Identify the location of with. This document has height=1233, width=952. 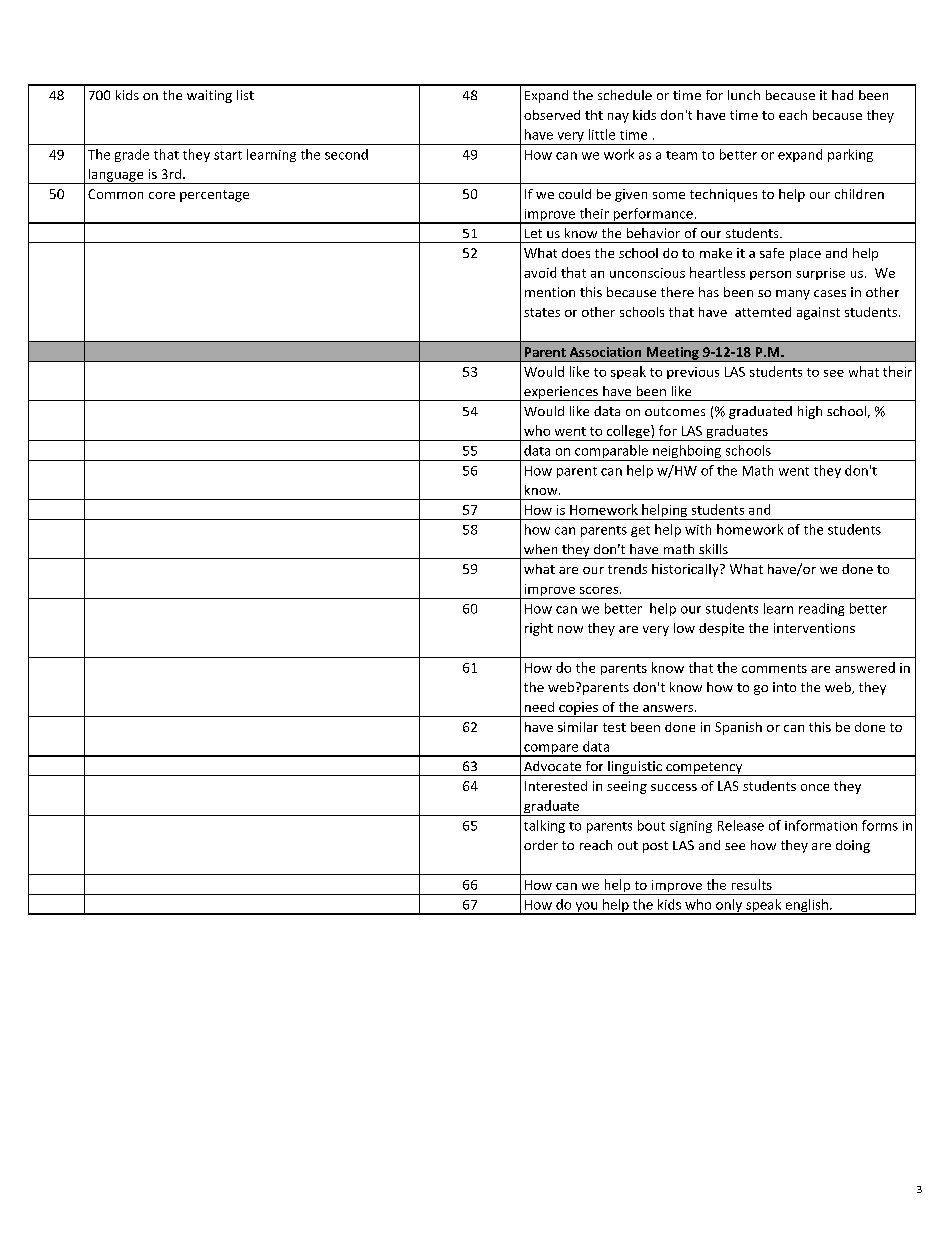
(698, 529).
